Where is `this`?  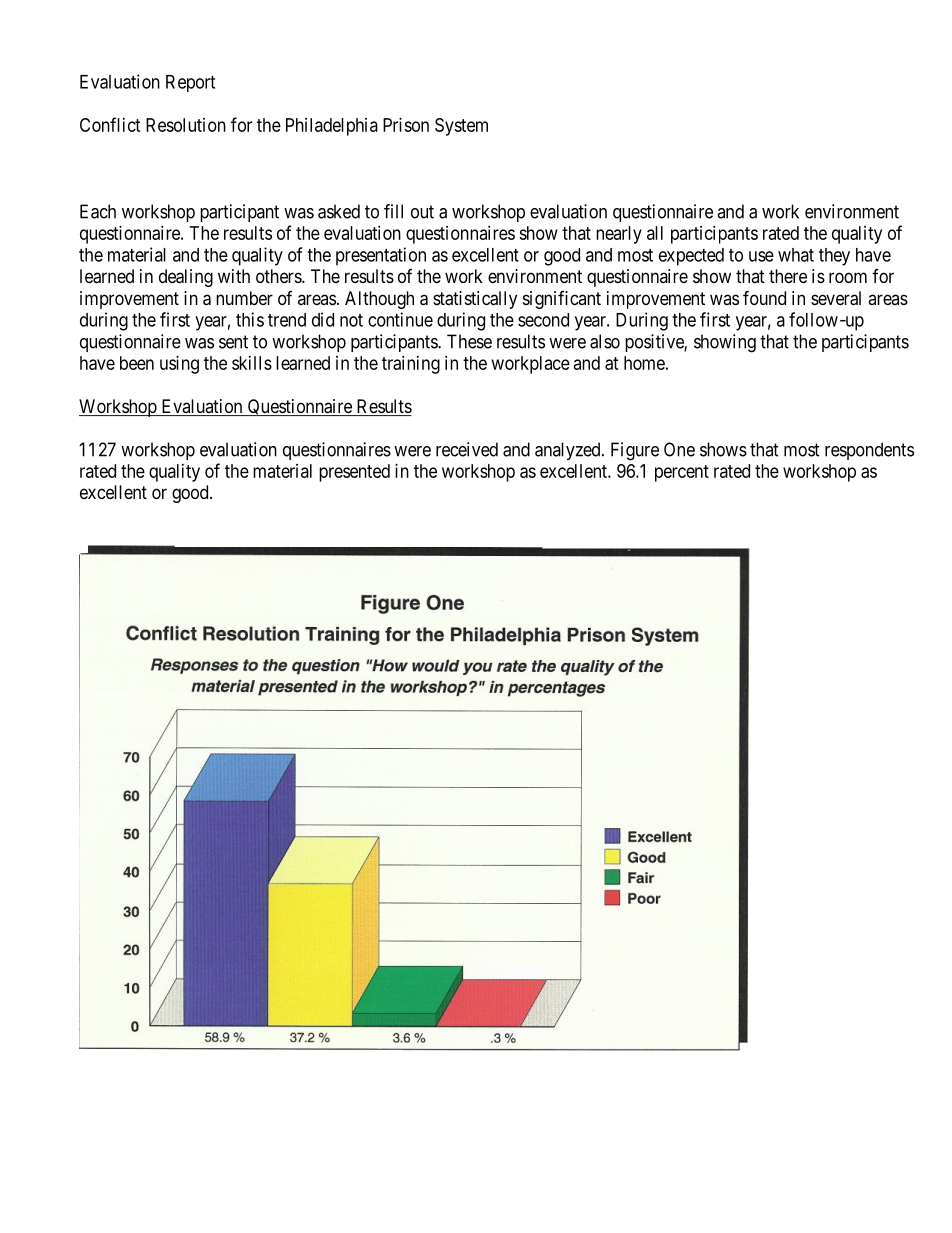 this is located at coordinates (250, 319).
